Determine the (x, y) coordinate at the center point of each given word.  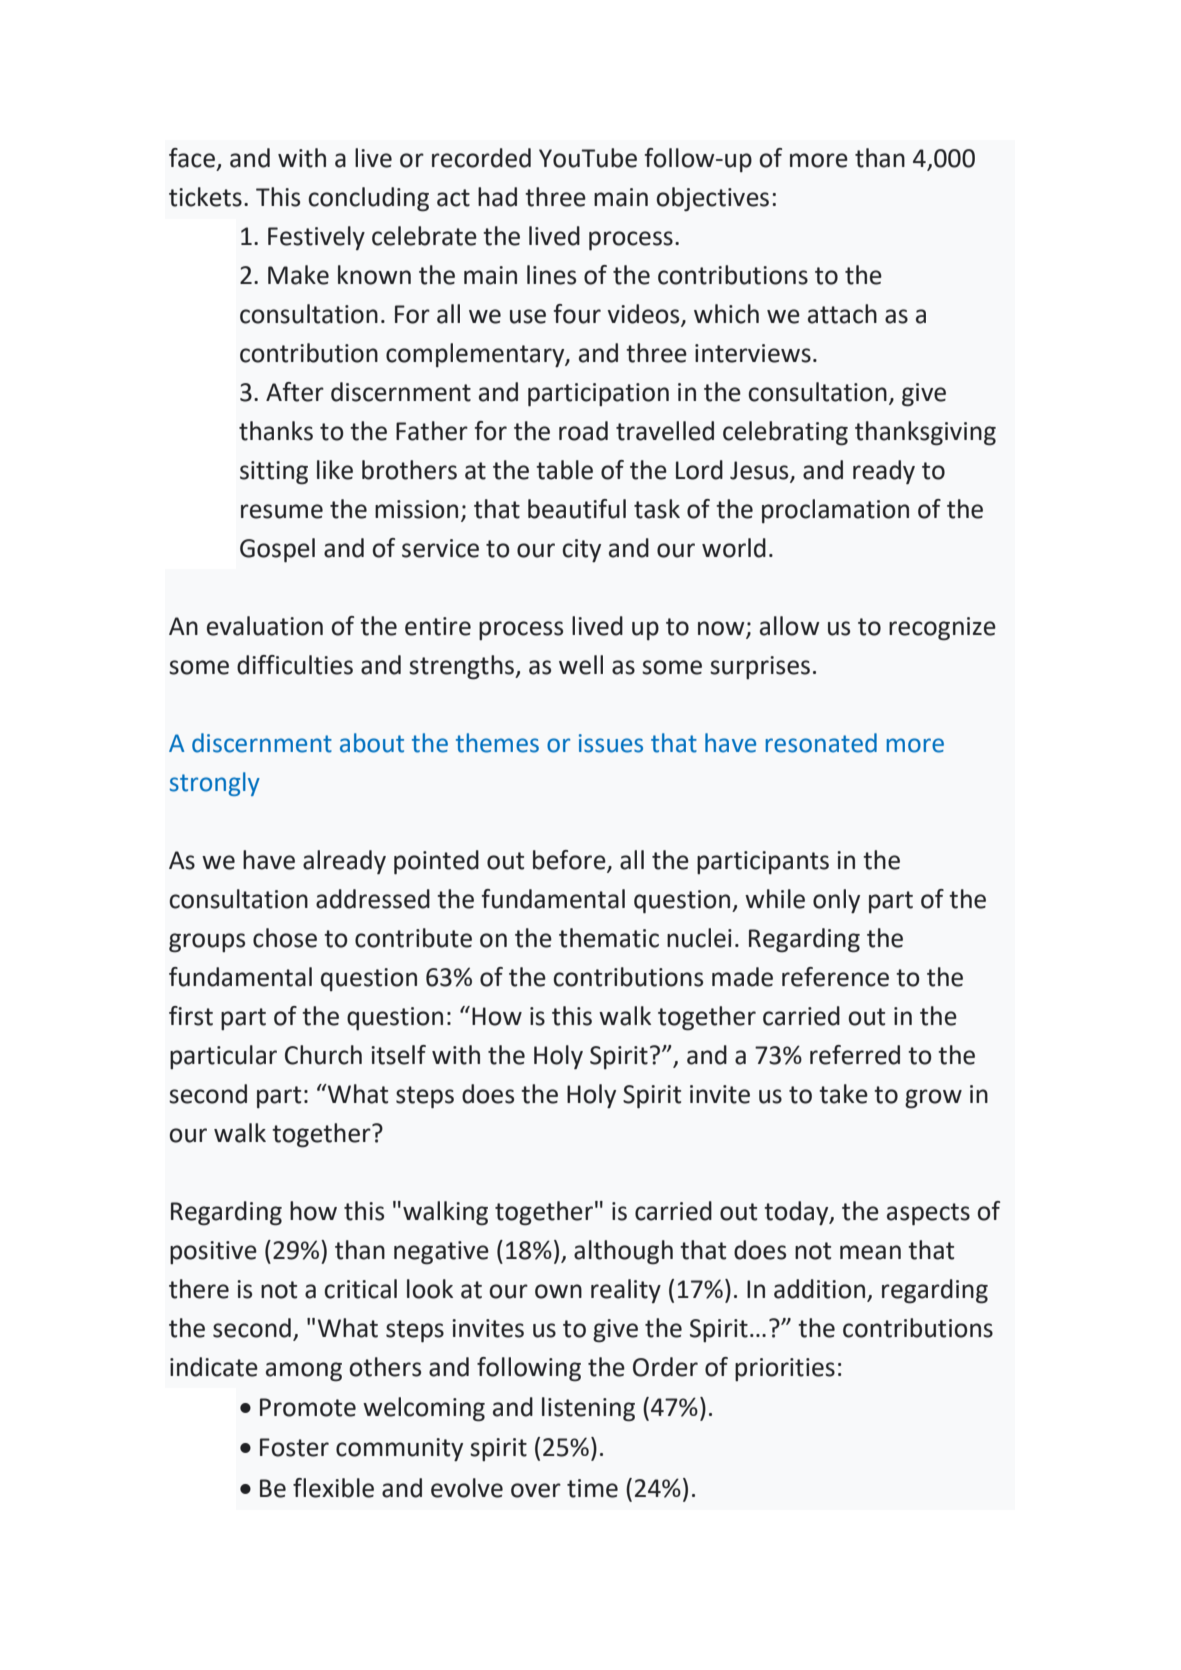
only (836, 901)
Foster (294, 1447)
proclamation (835, 511)
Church (323, 1055)
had (497, 197)
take (843, 1094)
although (623, 1252)
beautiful (577, 509)
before (569, 860)
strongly (215, 784)
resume (282, 511)
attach (842, 314)
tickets (205, 197)
